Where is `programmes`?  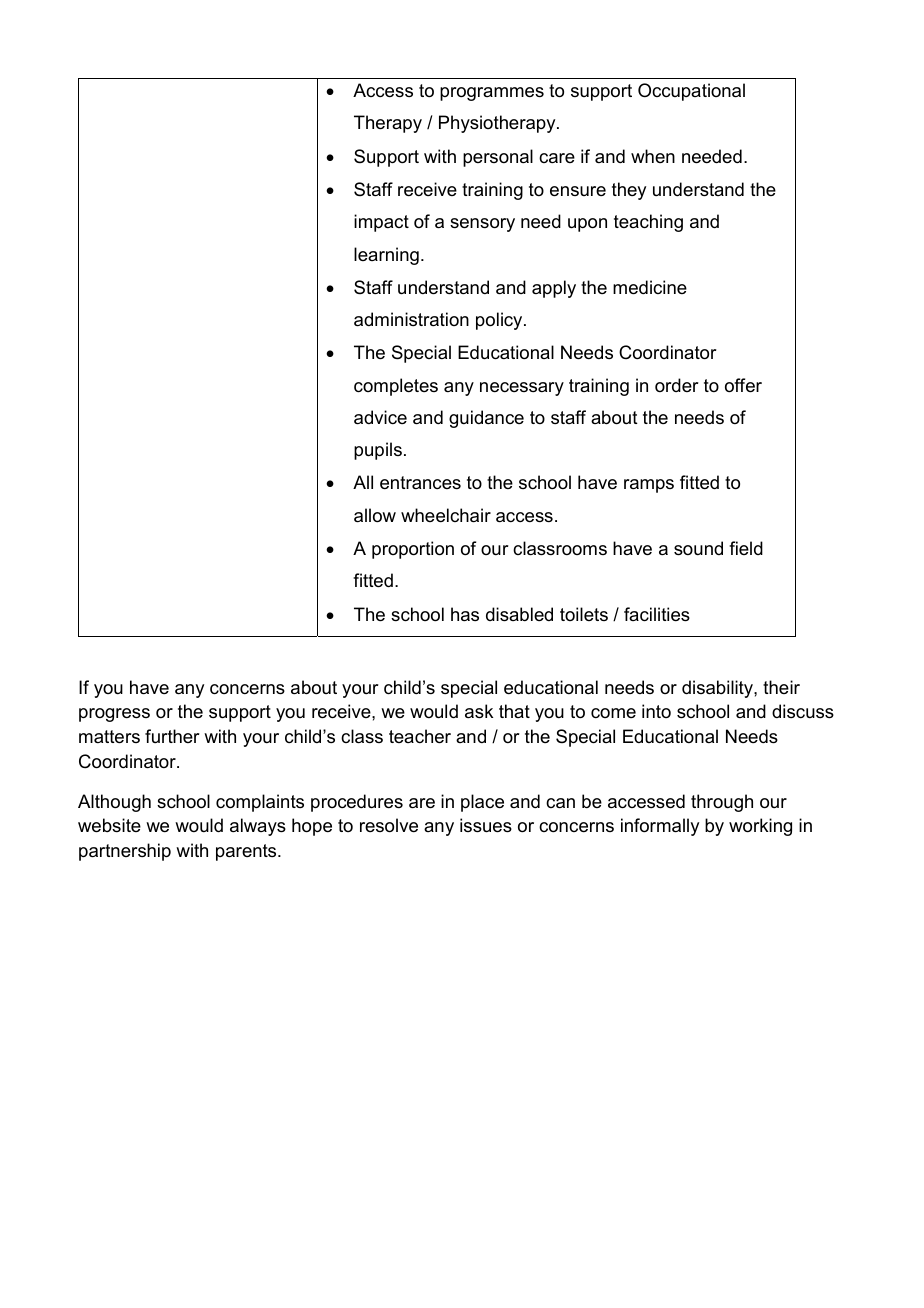
programmes is located at coordinates (492, 94).
